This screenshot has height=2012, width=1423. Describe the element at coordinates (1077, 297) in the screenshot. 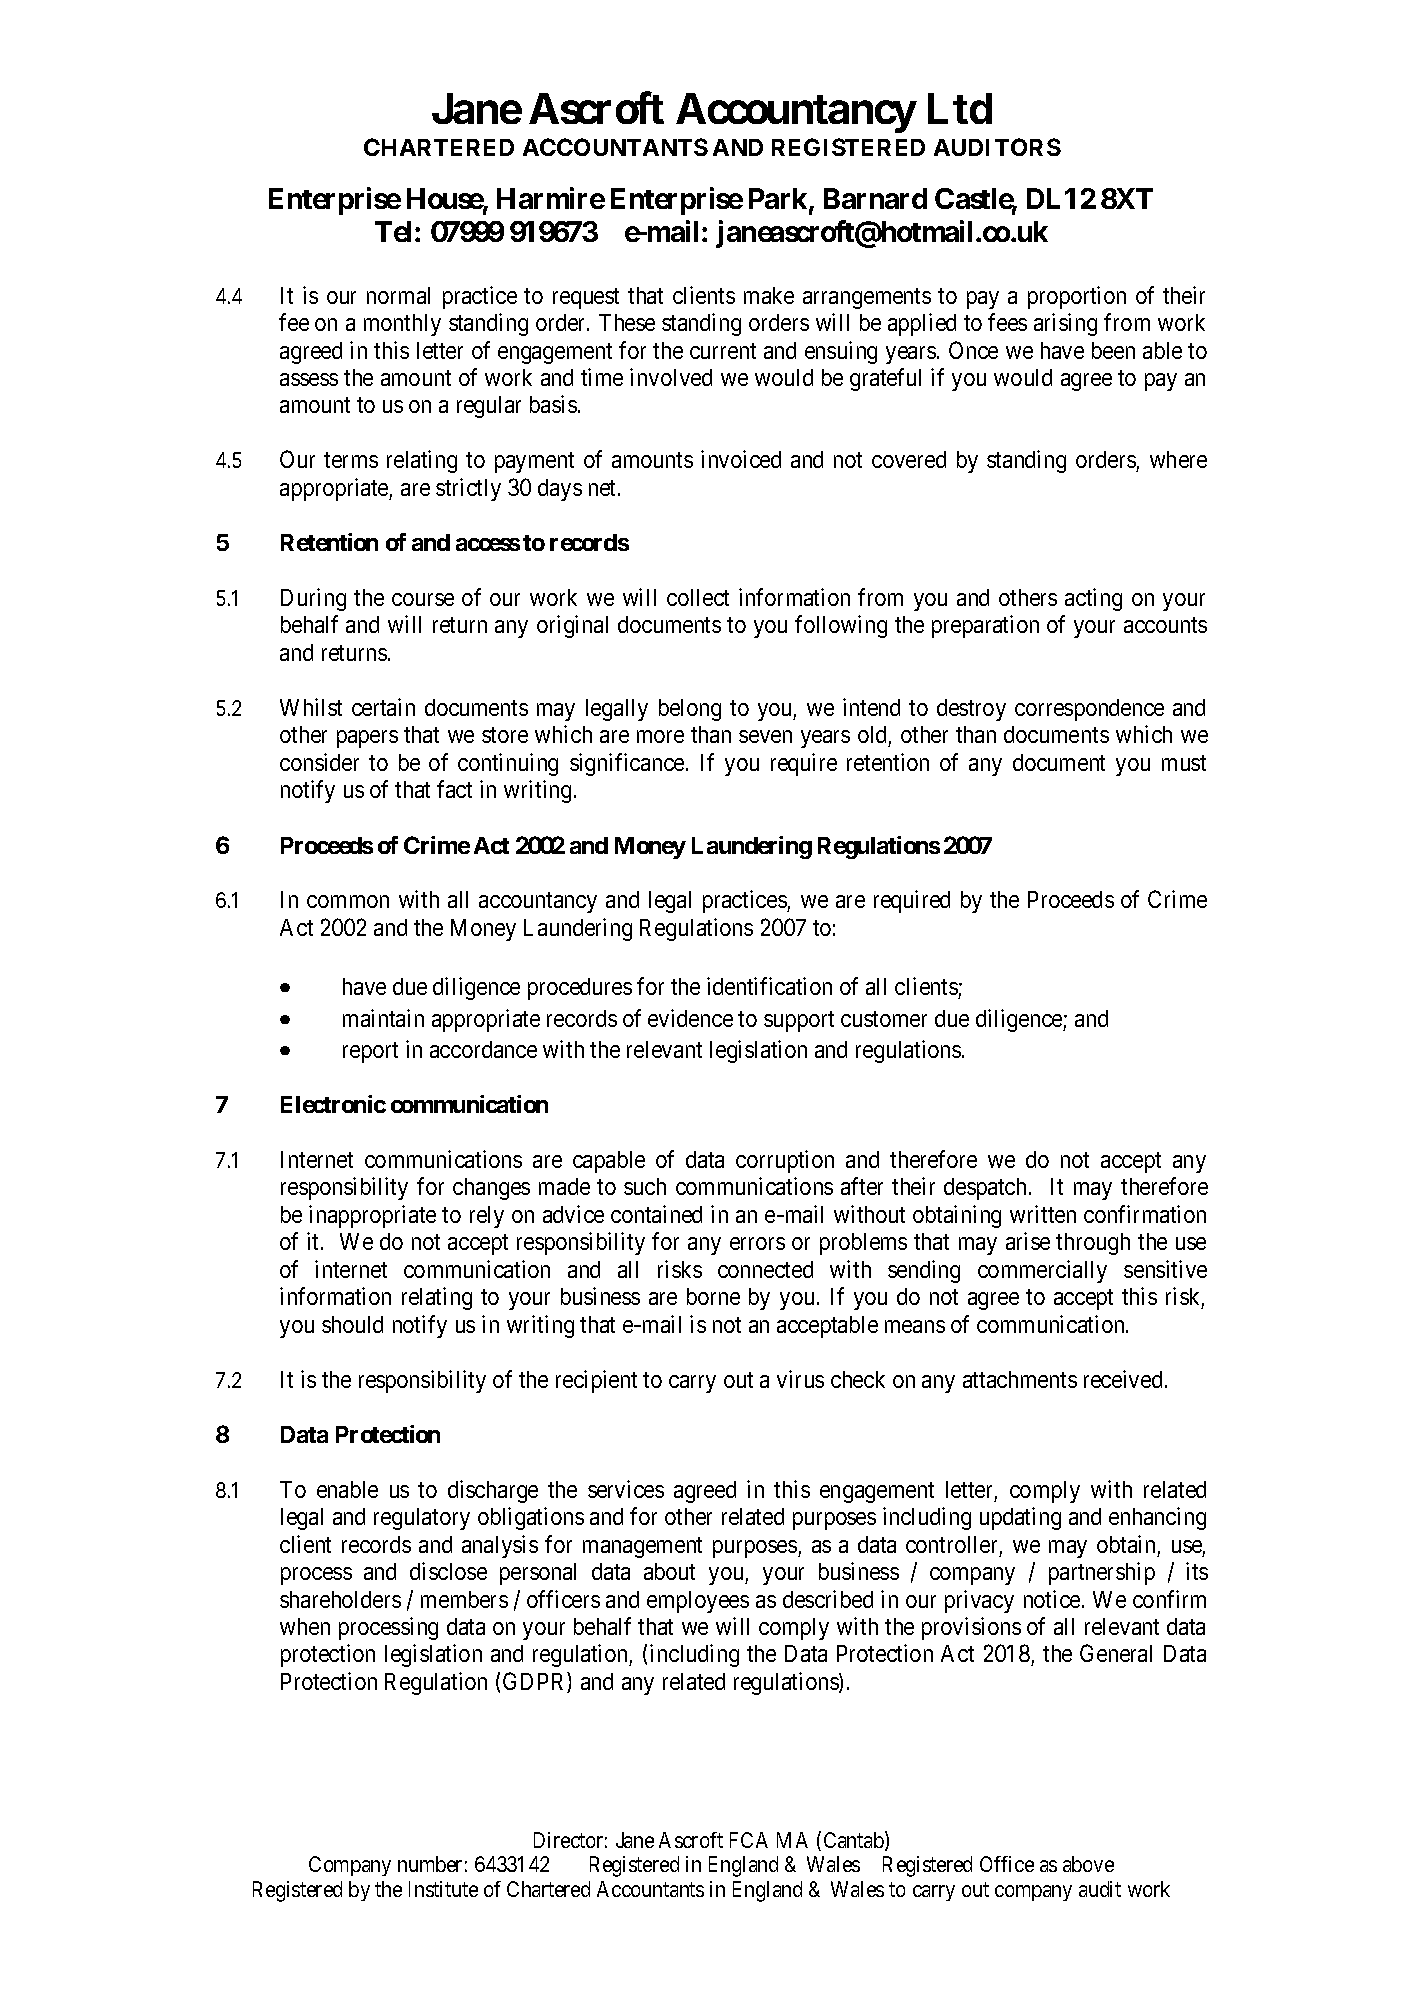

I see `proportion` at that location.
